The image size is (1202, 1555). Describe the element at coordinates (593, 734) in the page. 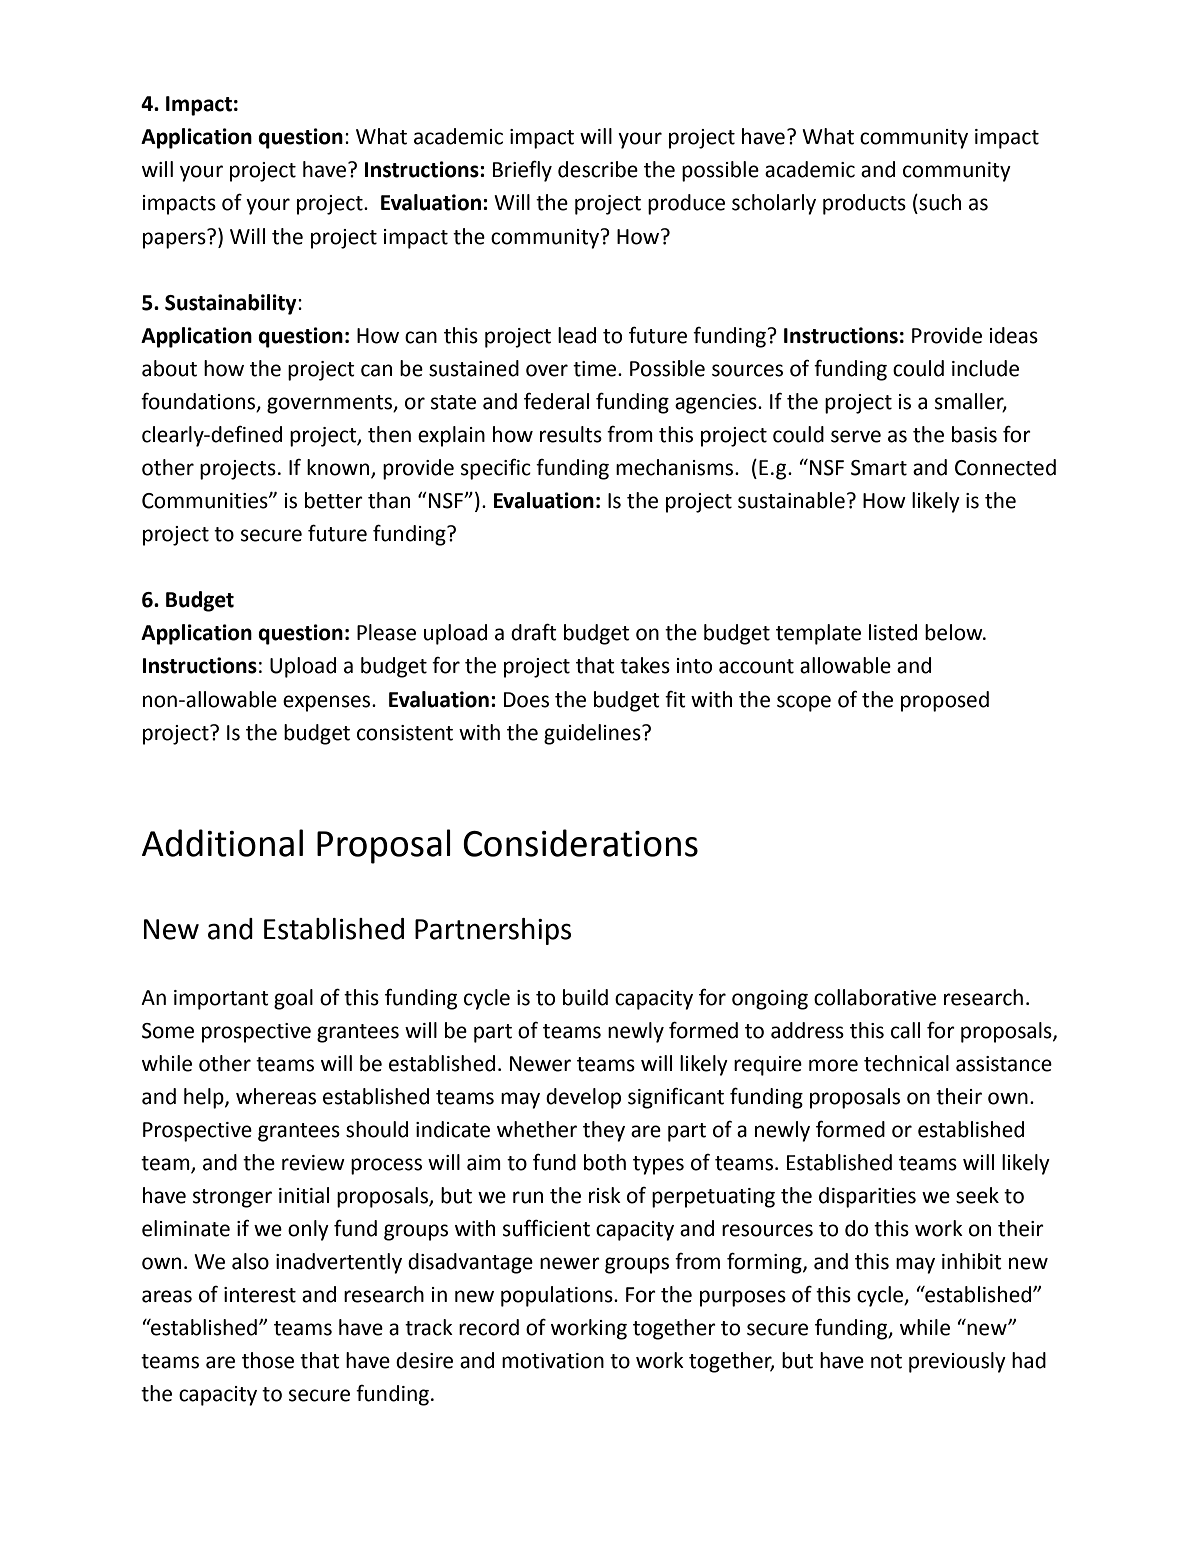

I see `guidelines` at that location.
